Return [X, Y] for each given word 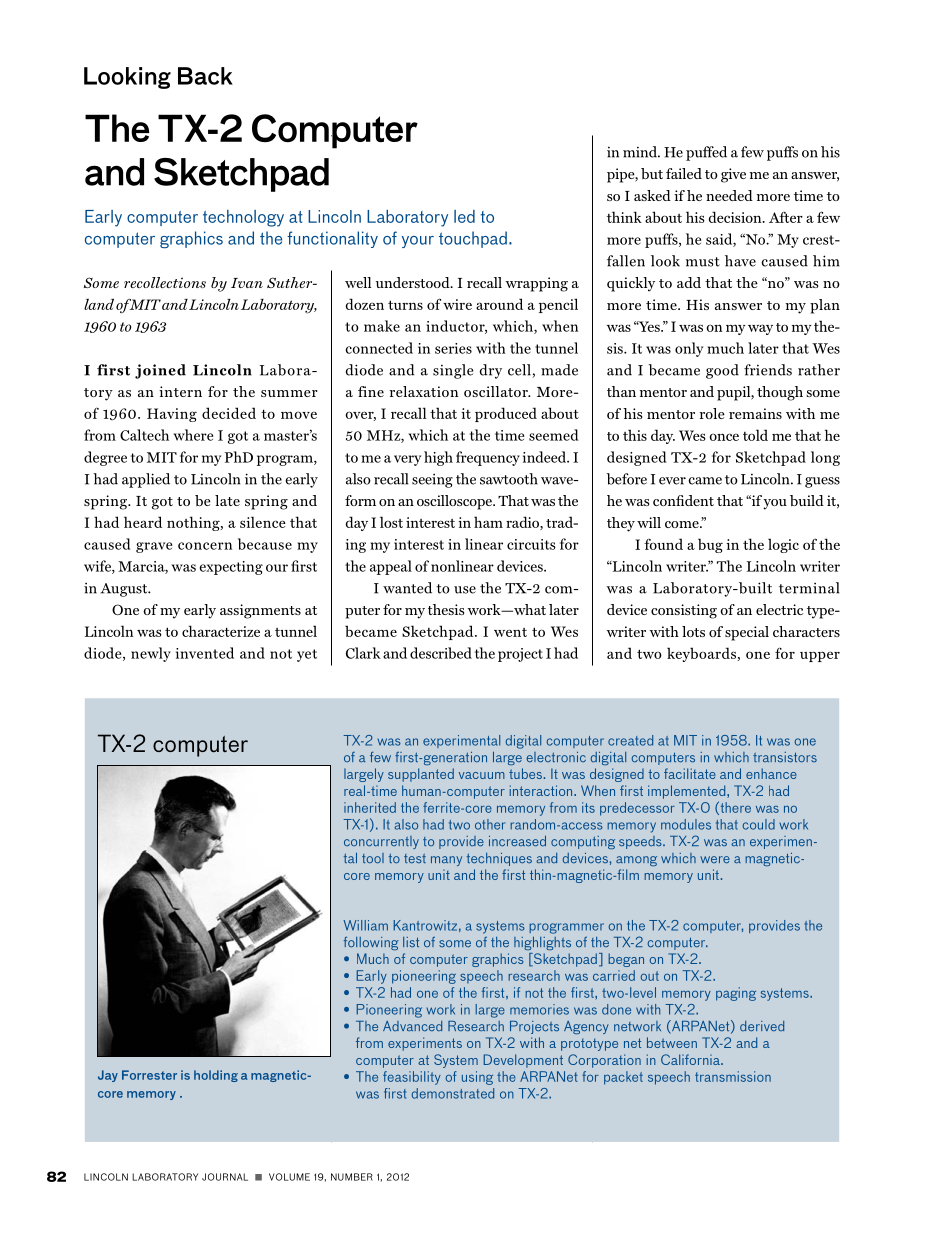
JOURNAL [225, 1177]
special [747, 633]
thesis [446, 609]
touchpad [473, 239]
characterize [221, 631]
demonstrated [453, 1093]
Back [205, 76]
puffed [706, 153]
